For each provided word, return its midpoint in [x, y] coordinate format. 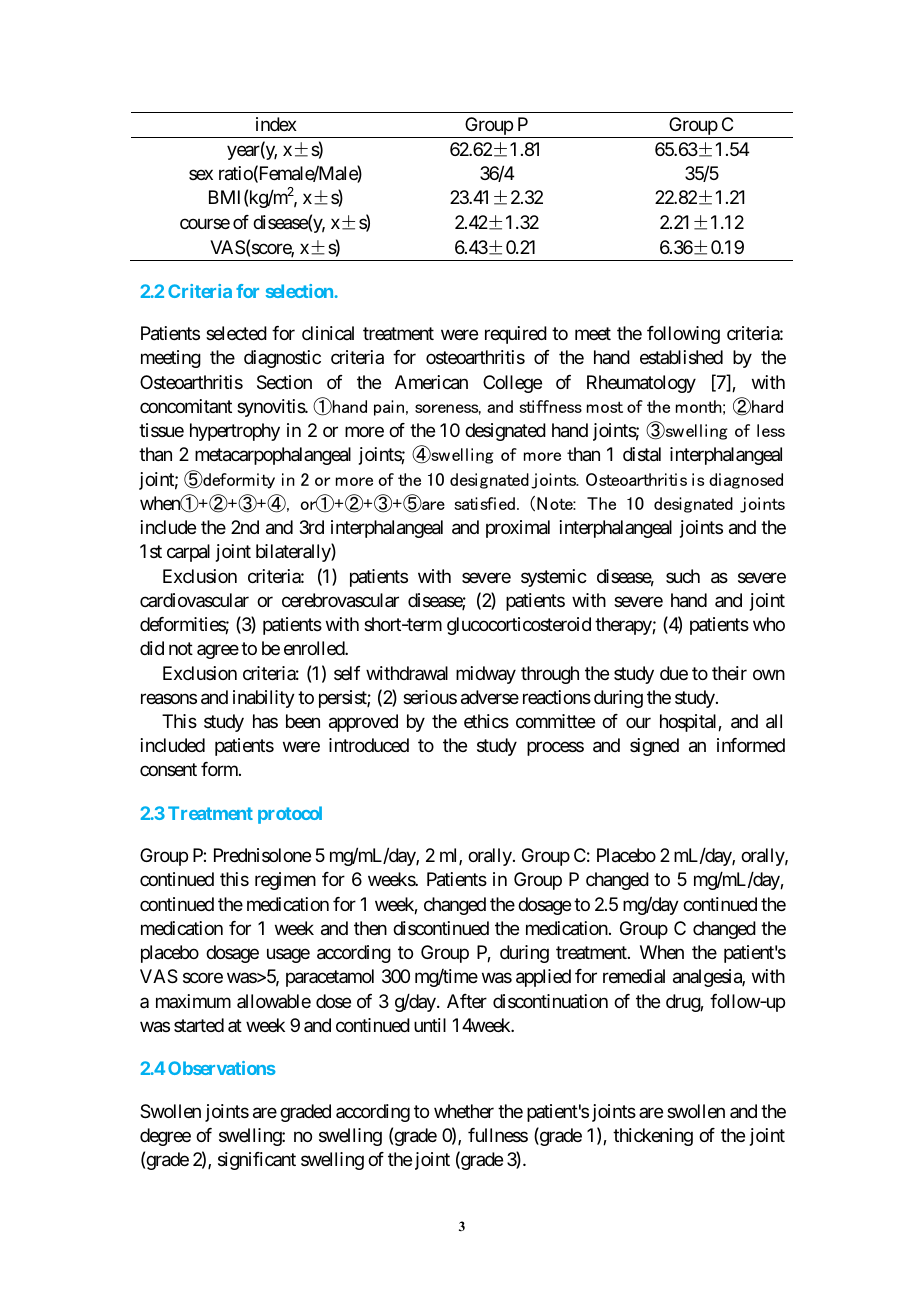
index [276, 124]
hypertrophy [235, 432]
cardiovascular [194, 600]
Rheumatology [641, 384]
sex [201, 175]
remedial [634, 976]
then [370, 928]
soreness [448, 409]
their [729, 673]
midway [486, 675]
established [681, 357]
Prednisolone [262, 855]
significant [257, 1161]
